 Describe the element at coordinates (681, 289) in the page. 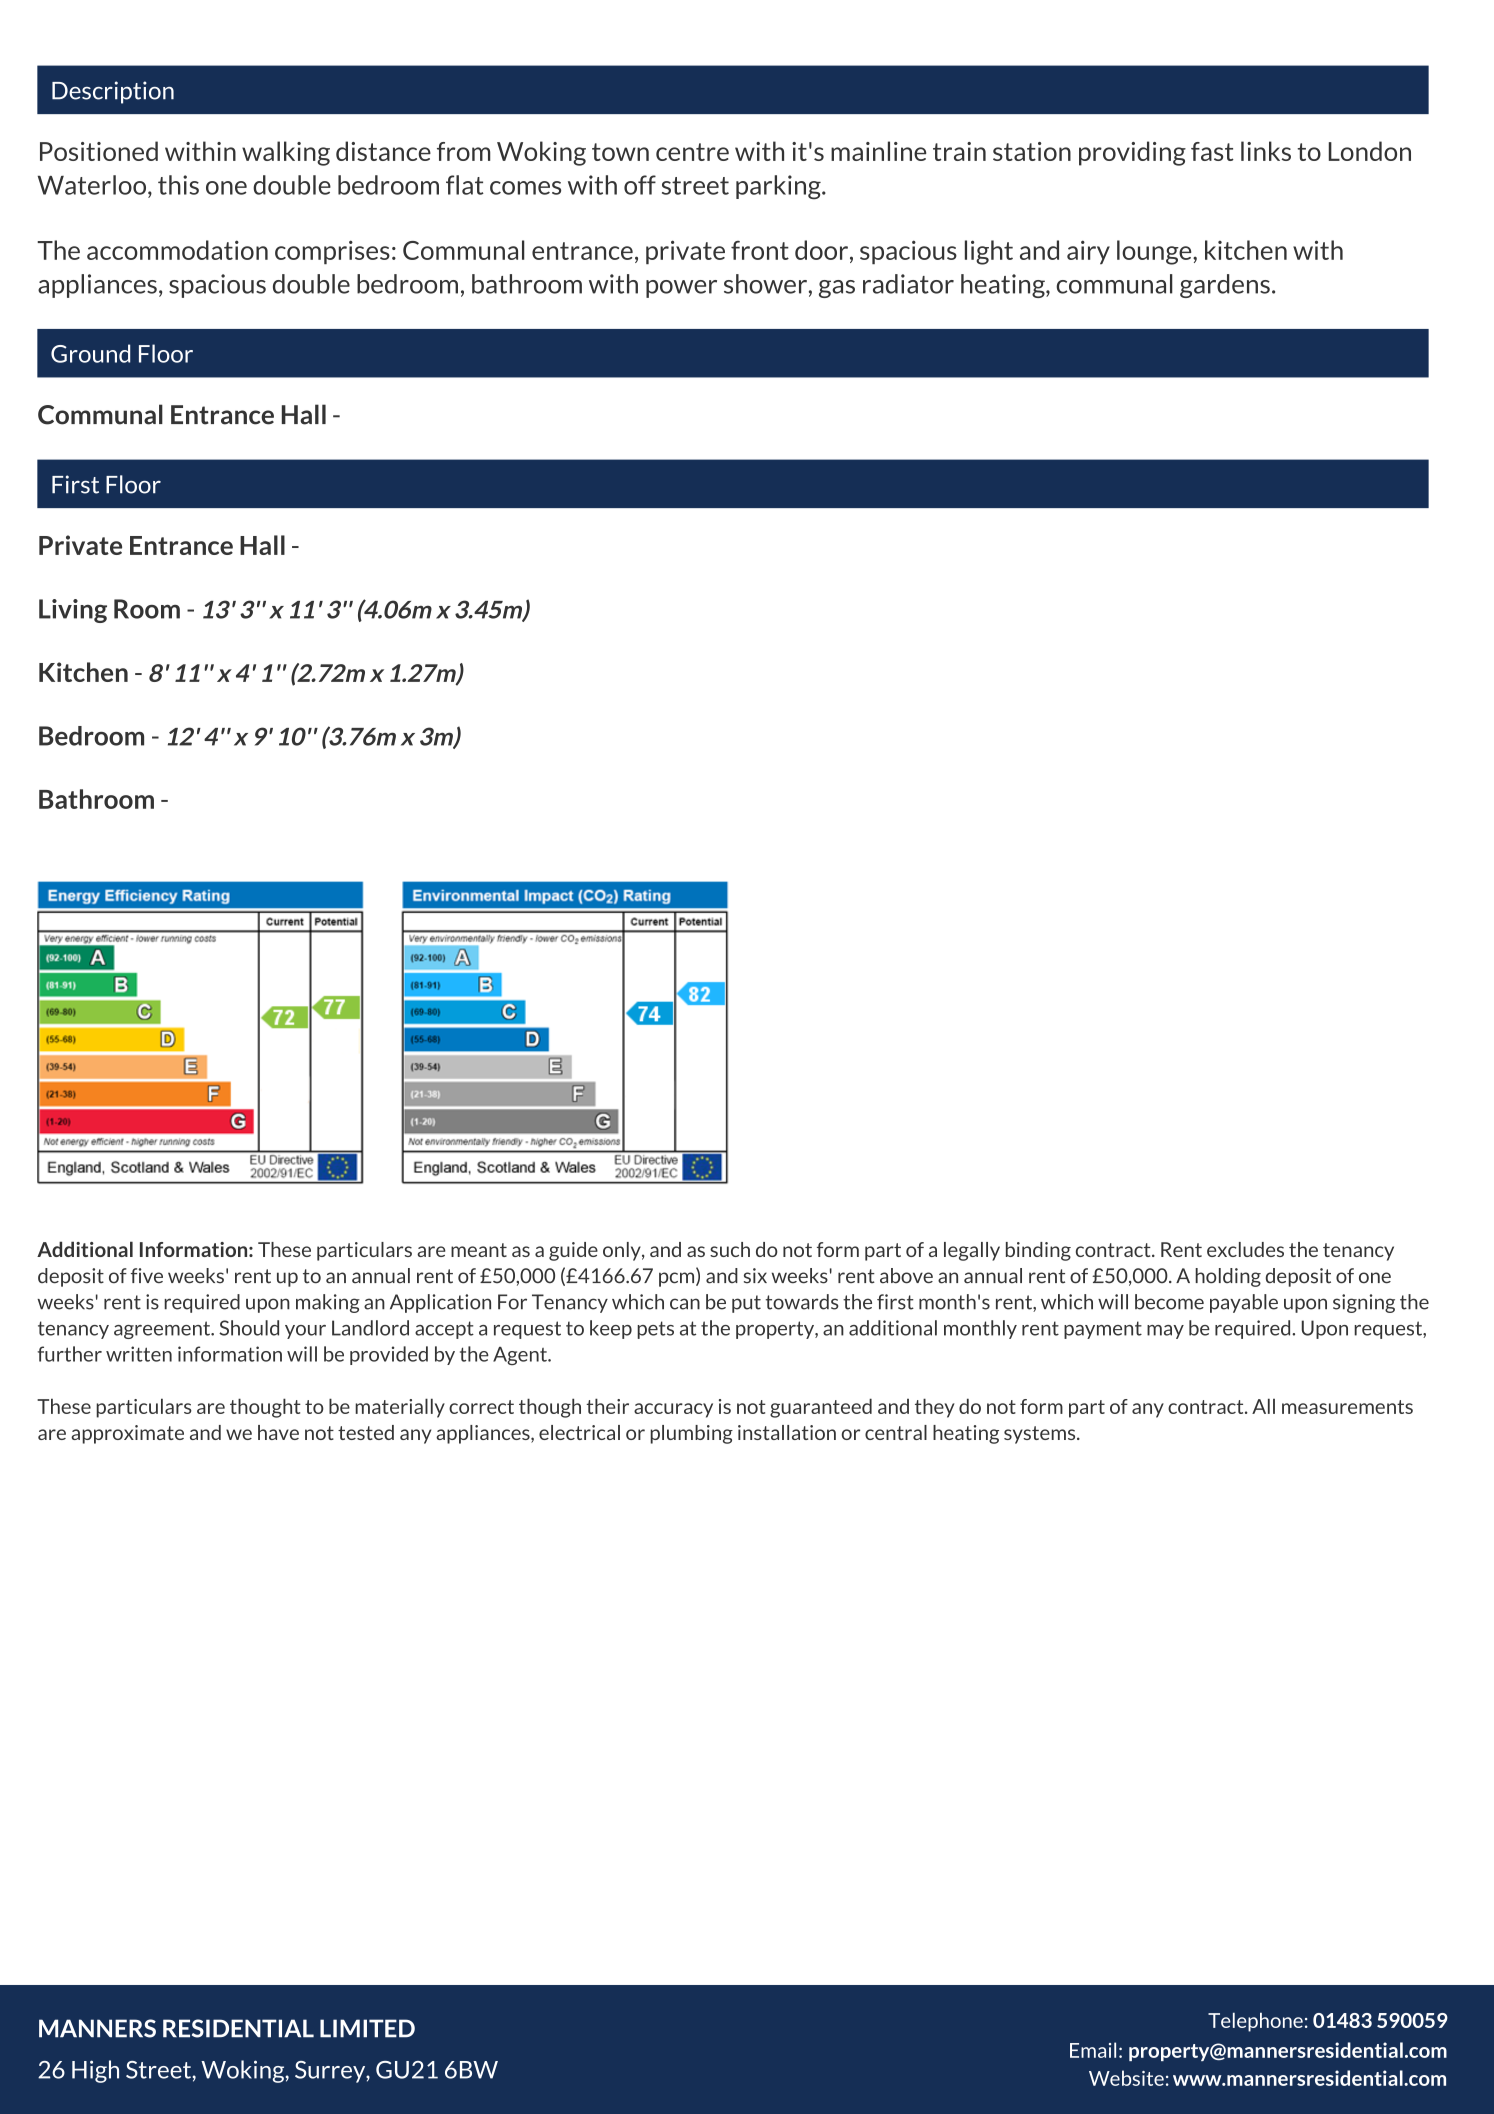

I see `power` at that location.
